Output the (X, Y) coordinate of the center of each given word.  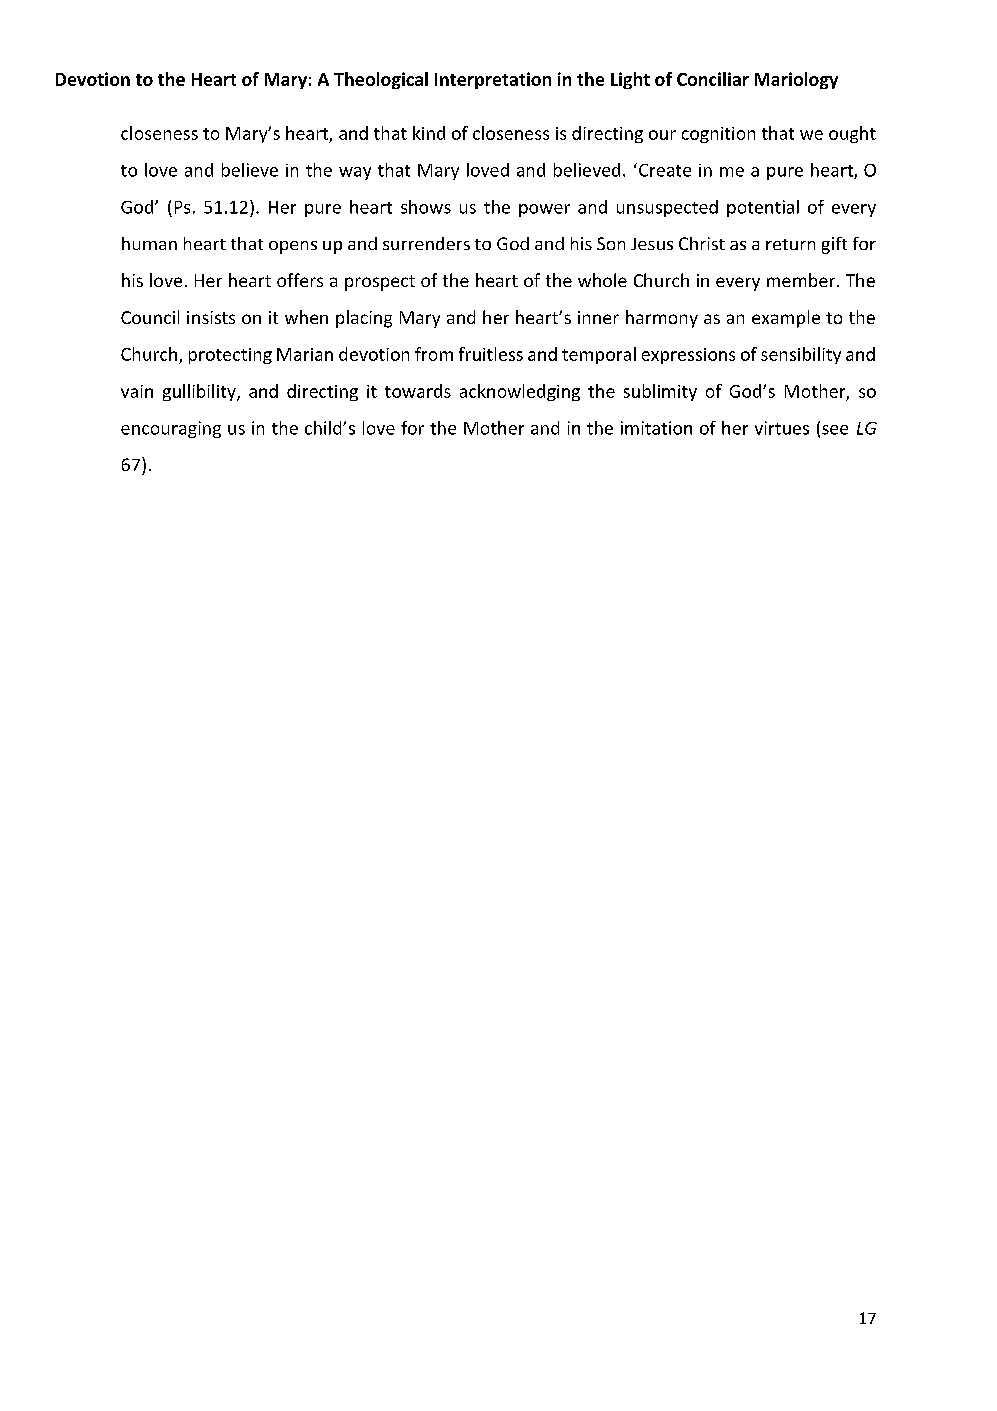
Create (665, 170)
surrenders (426, 243)
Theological (381, 80)
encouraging (171, 429)
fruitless (491, 354)
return (790, 244)
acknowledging (520, 392)
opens (293, 247)
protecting (230, 356)
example (786, 319)
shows (426, 207)
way (355, 173)
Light (630, 80)
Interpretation (493, 80)
